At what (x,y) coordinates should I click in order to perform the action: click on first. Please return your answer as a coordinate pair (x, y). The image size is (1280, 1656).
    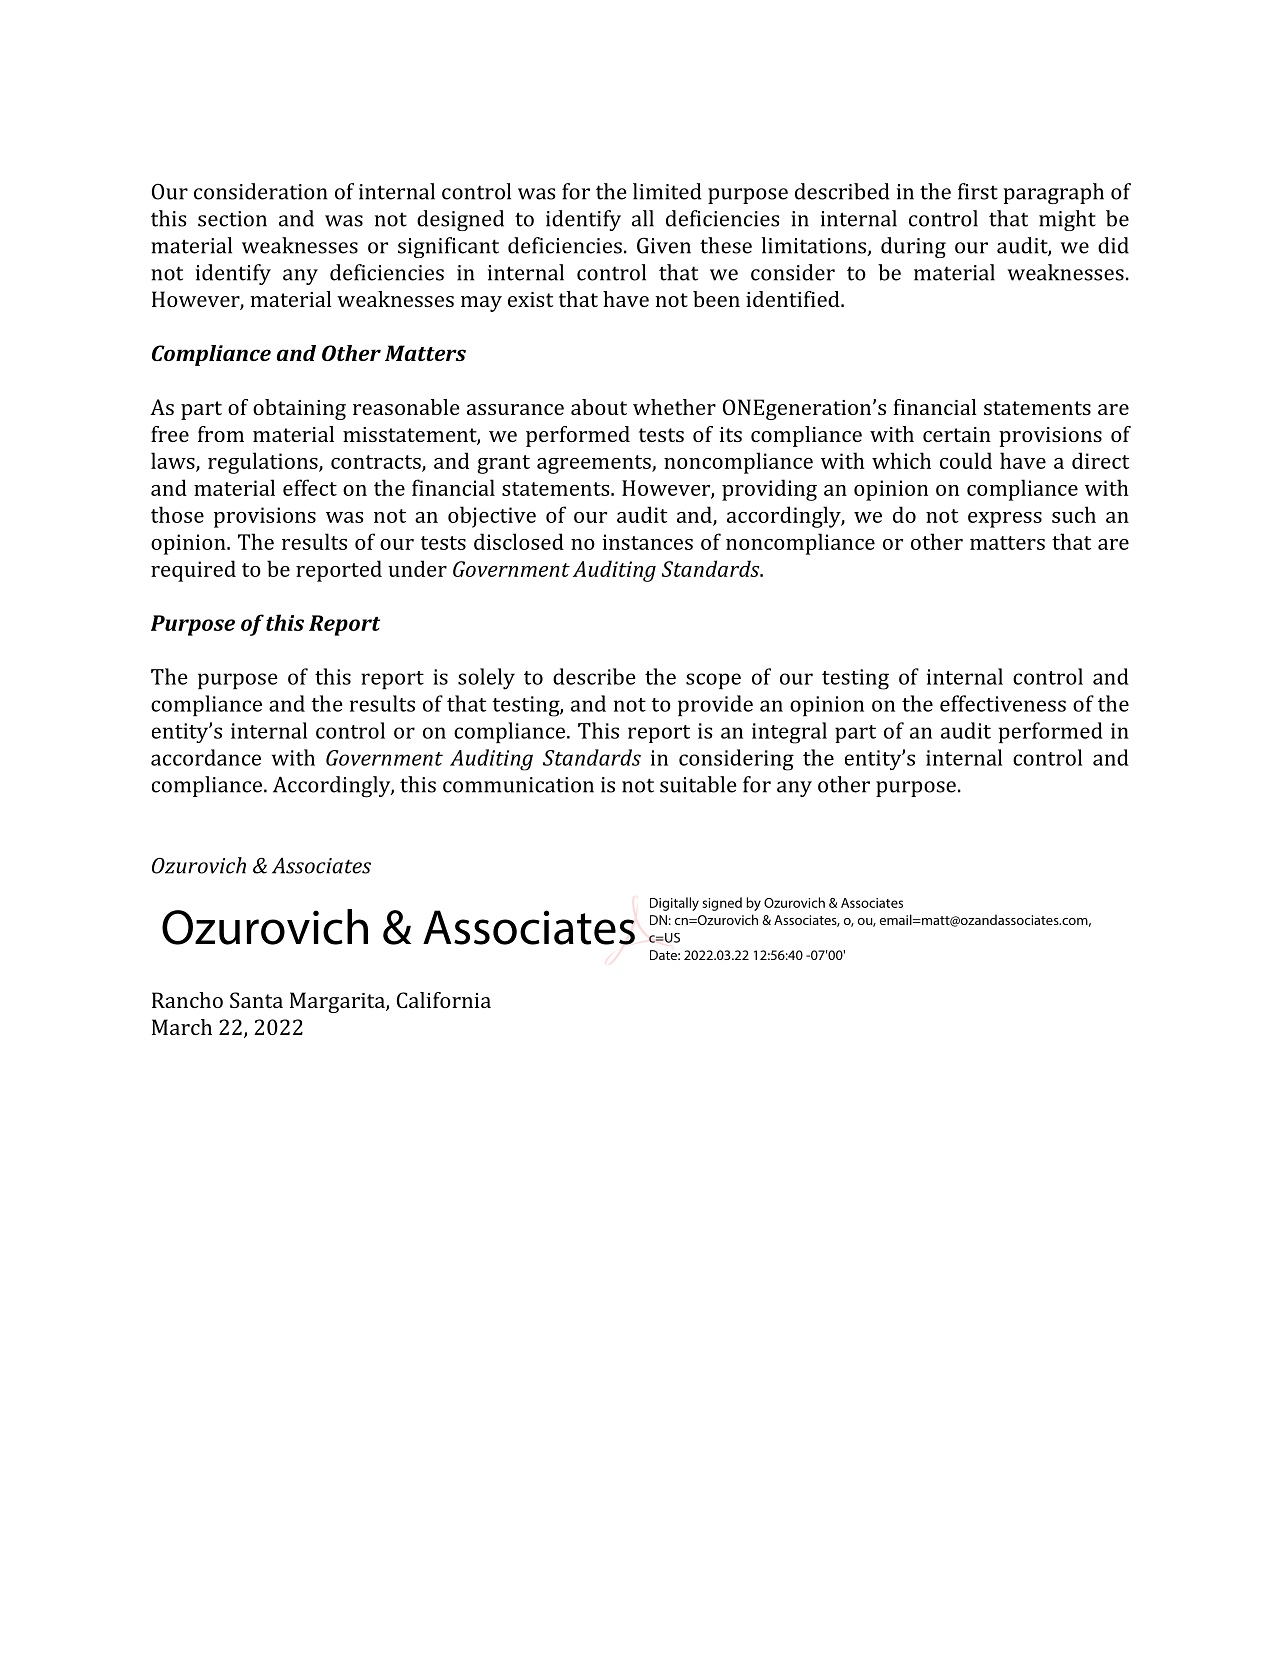
    Looking at the image, I should click on (978, 191).
